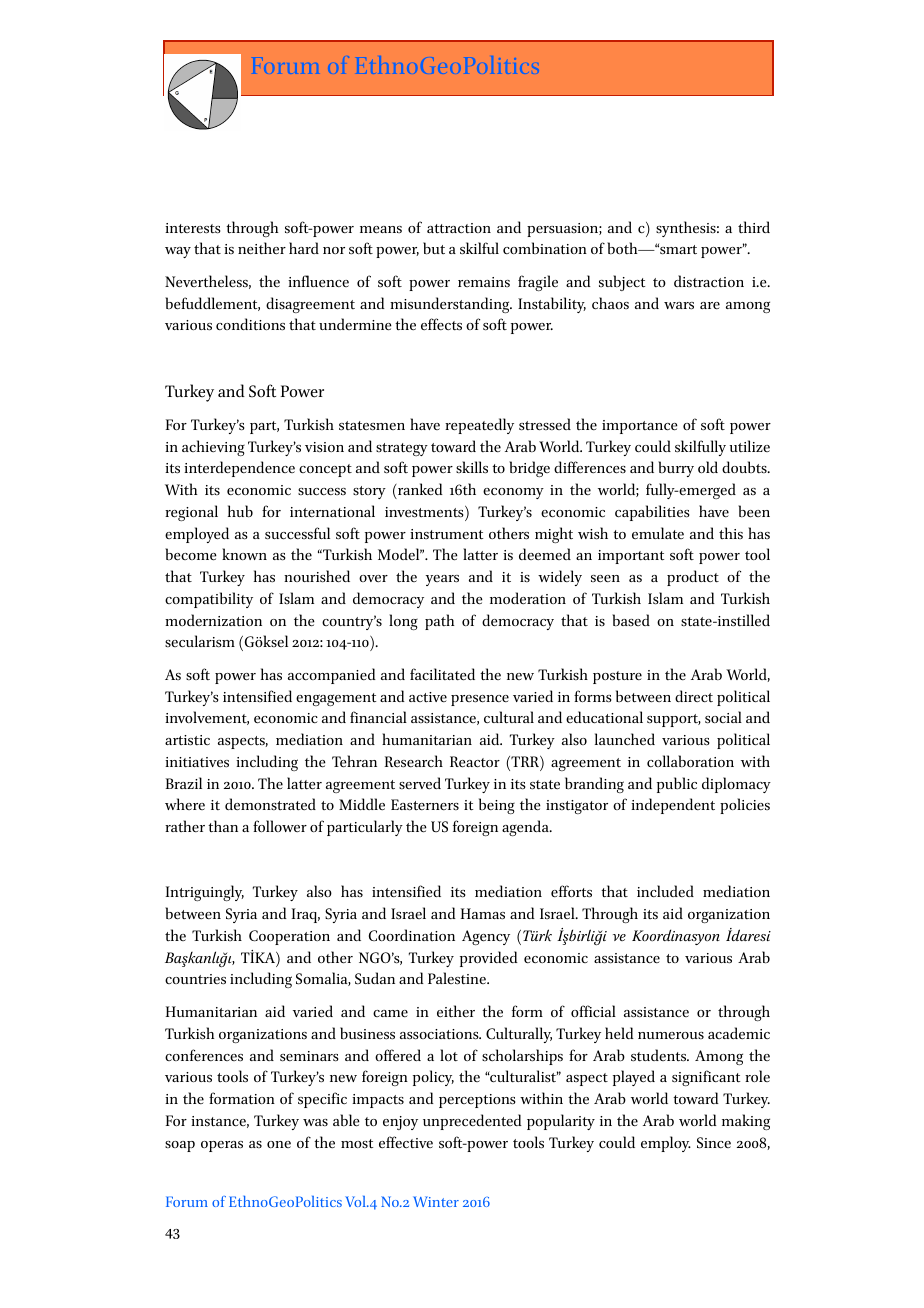 The image size is (924, 1308). What do you see at coordinates (270, 804) in the page?
I see `demonstrated` at bounding box center [270, 804].
